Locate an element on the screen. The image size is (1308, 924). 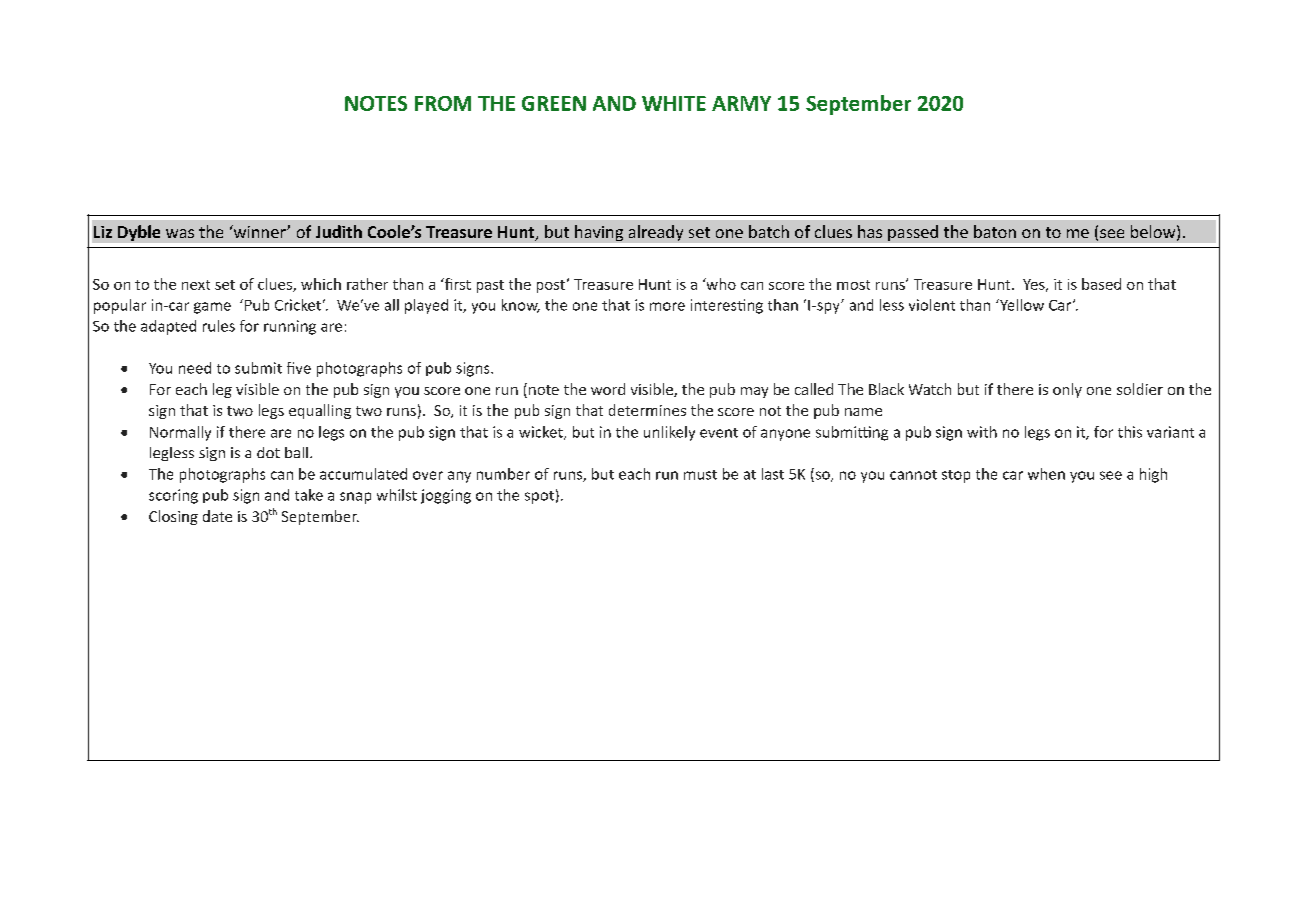
ARMY is located at coordinates (741, 103).
